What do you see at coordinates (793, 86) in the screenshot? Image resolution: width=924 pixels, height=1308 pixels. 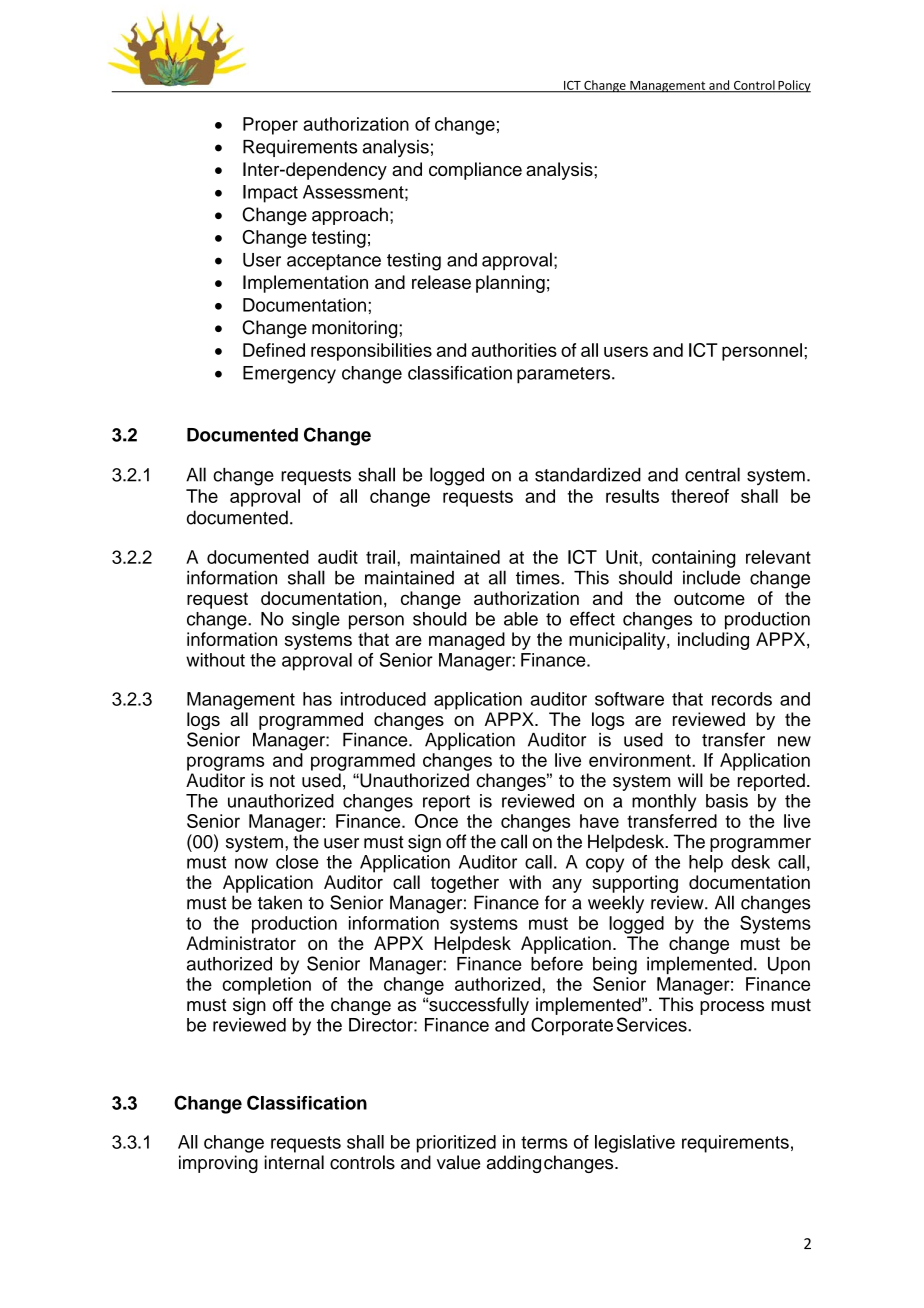 I see `Policy` at bounding box center [793, 86].
